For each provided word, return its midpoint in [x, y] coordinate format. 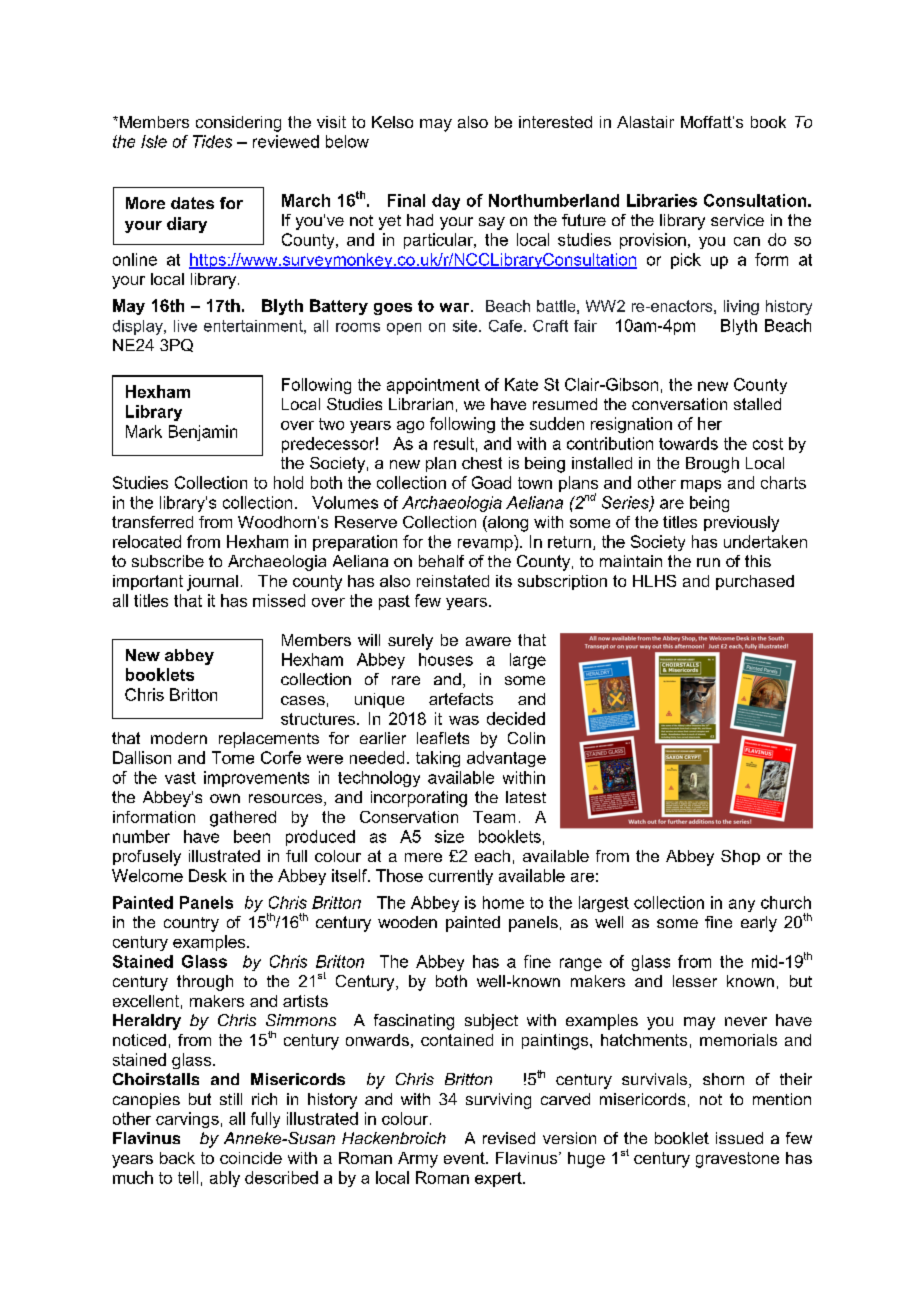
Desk [208, 875]
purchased [755, 582]
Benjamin [203, 433]
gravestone [737, 1160]
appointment [433, 386]
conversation [679, 404]
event [465, 1158]
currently [461, 877]
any [742, 905]
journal [212, 583]
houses [446, 659]
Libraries [662, 200]
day [446, 202]
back [177, 1158]
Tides [212, 141]
